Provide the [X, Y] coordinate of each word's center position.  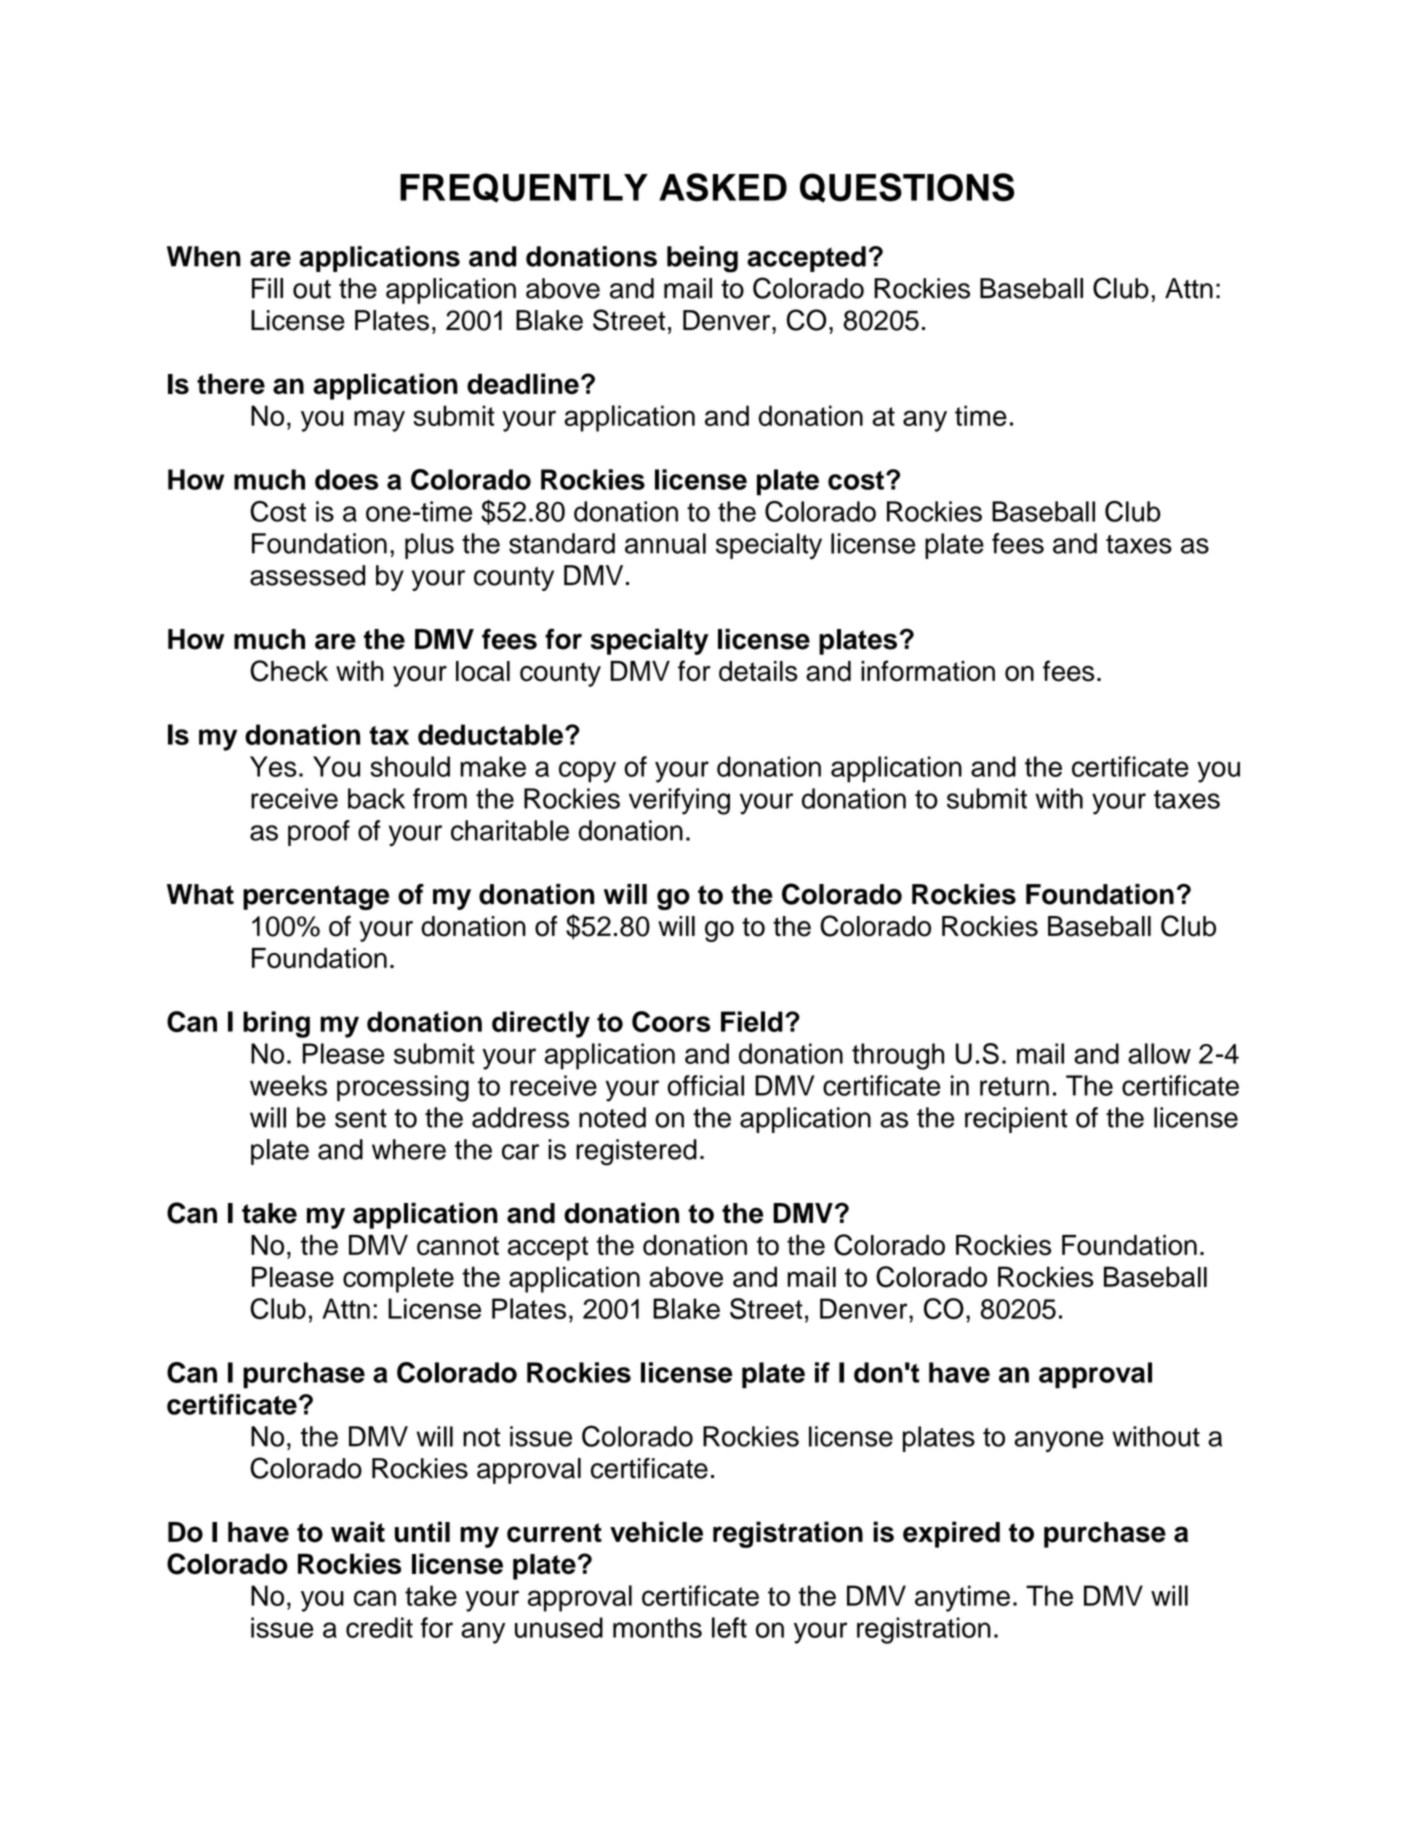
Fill [267, 288]
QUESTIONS [907, 188]
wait [358, 1532]
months [657, 1627]
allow [1159, 1053]
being [702, 259]
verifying [679, 801]
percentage [316, 897]
